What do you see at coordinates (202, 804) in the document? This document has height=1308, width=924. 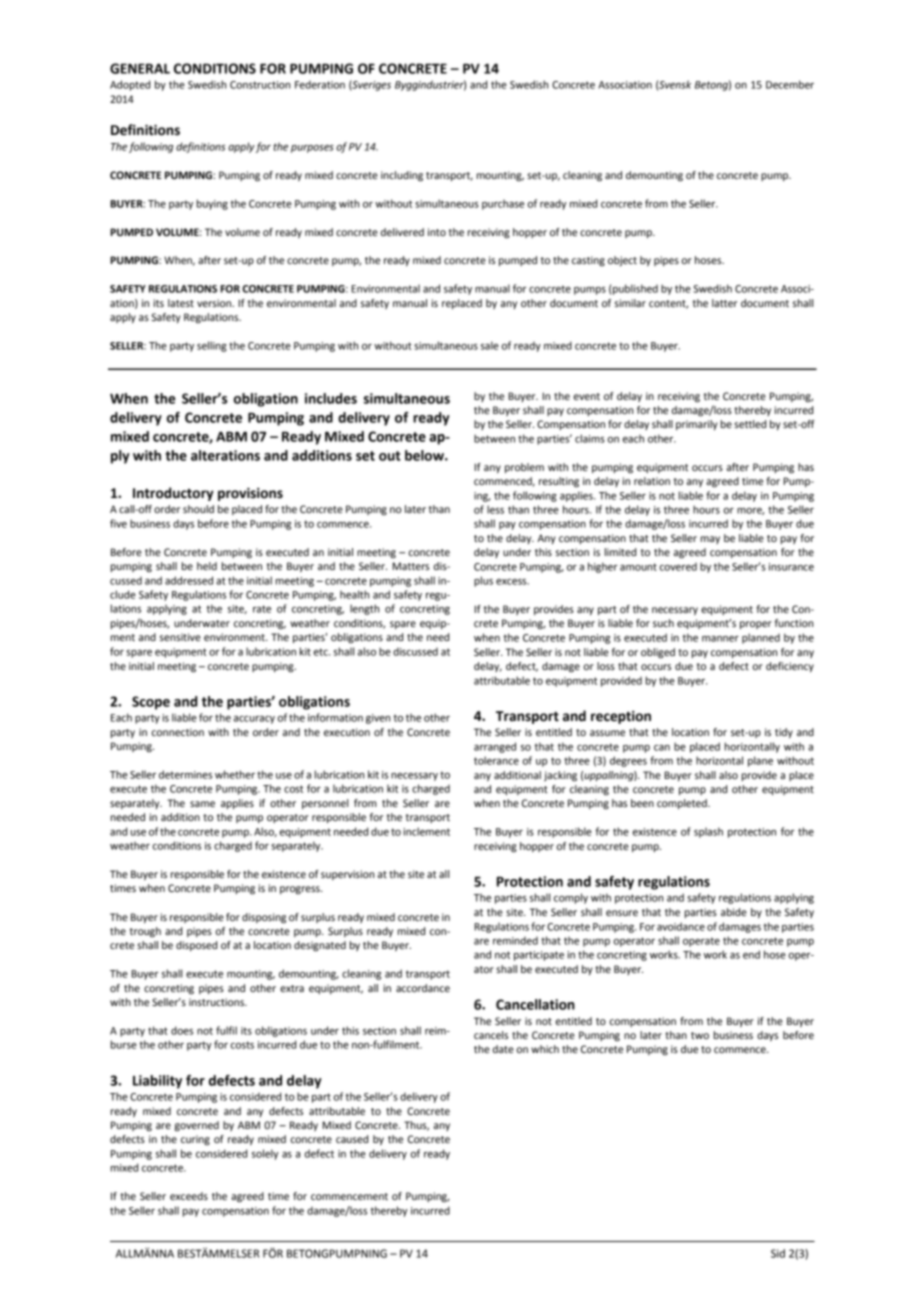 I see `same` at bounding box center [202, 804].
